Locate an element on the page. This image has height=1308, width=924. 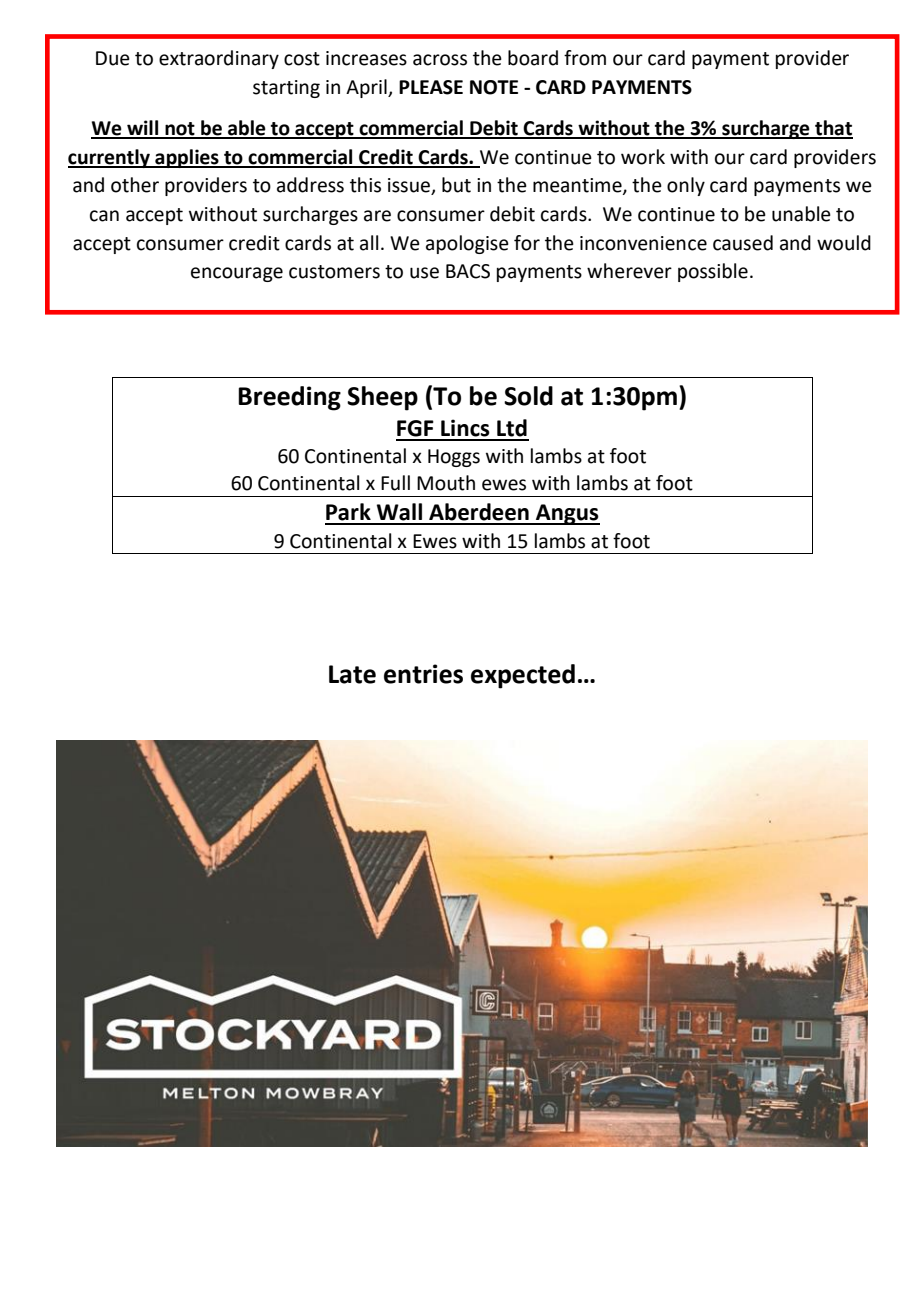
extraordinary is located at coordinates (219, 59).
